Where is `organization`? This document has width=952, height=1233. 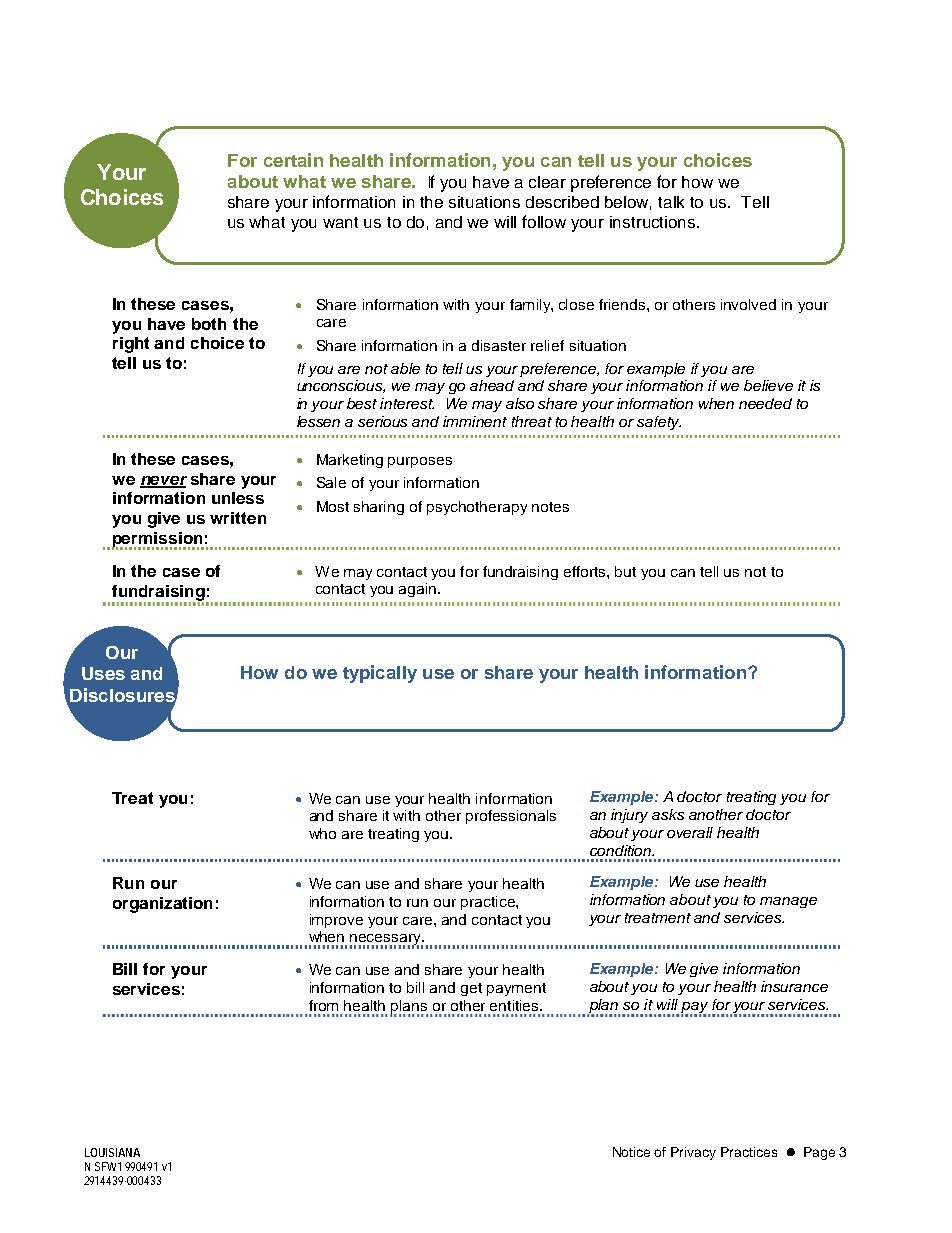
organization is located at coordinates (162, 905).
